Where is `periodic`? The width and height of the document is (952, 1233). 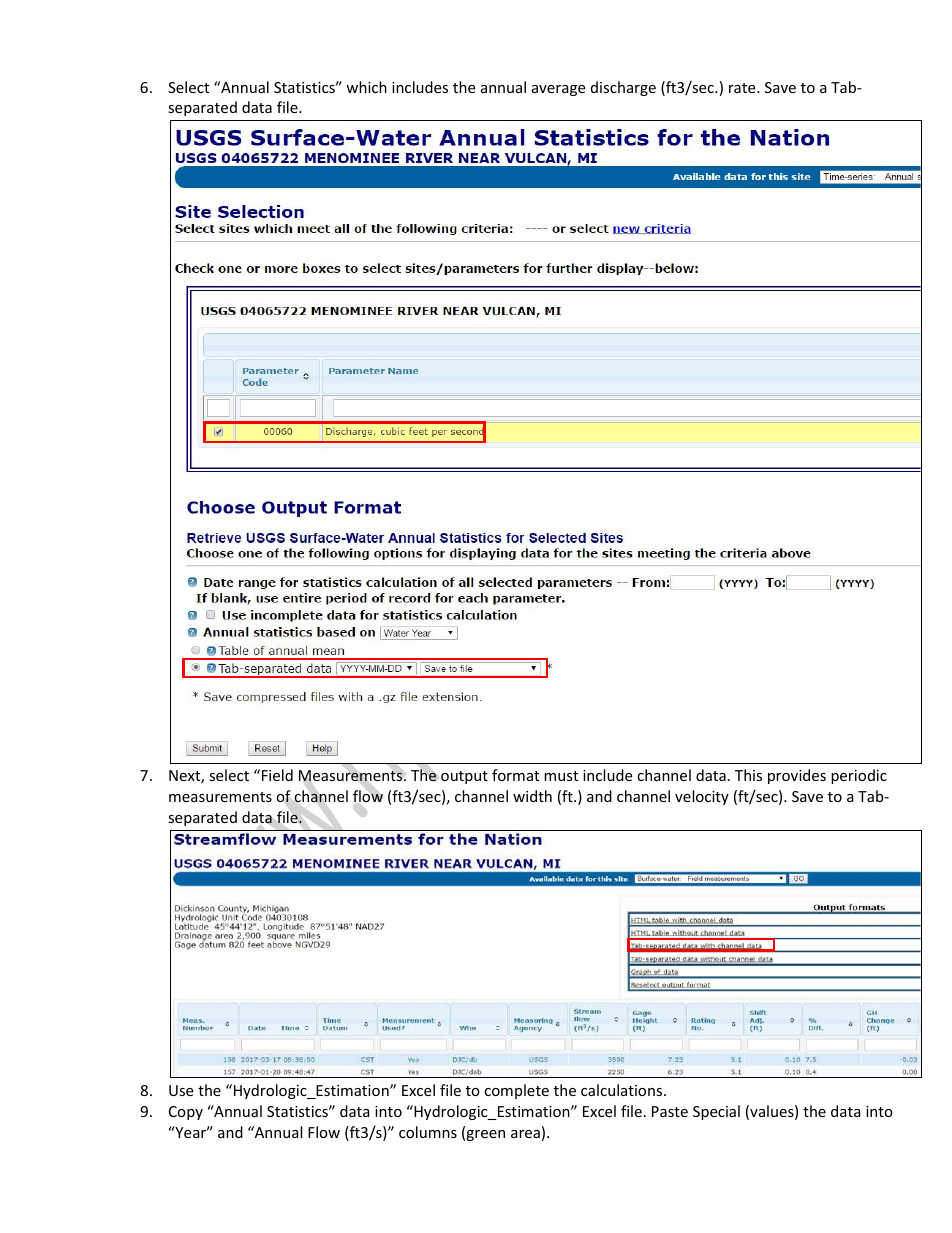
periodic is located at coordinates (859, 776).
